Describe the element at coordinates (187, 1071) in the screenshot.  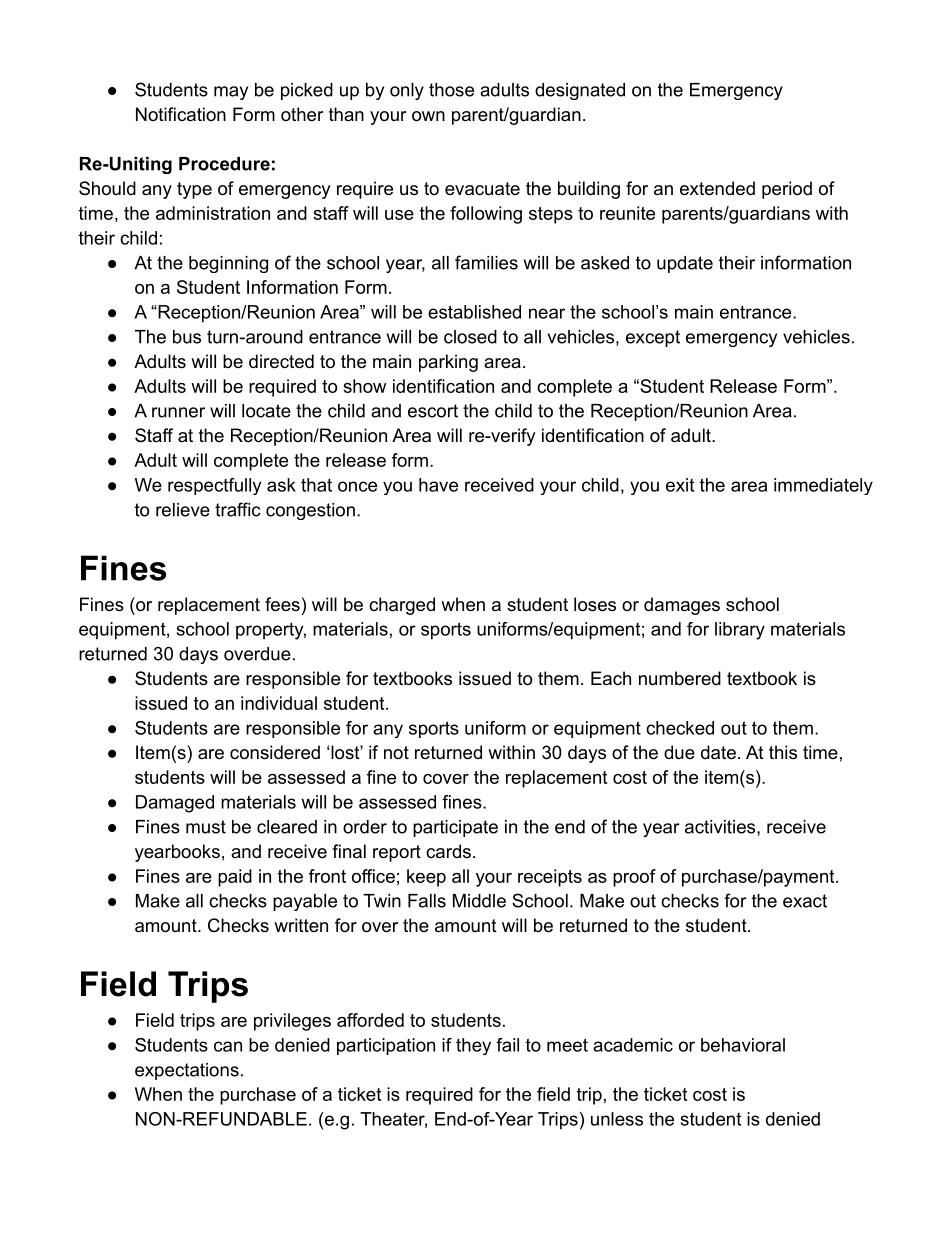
I see `expectations` at that location.
